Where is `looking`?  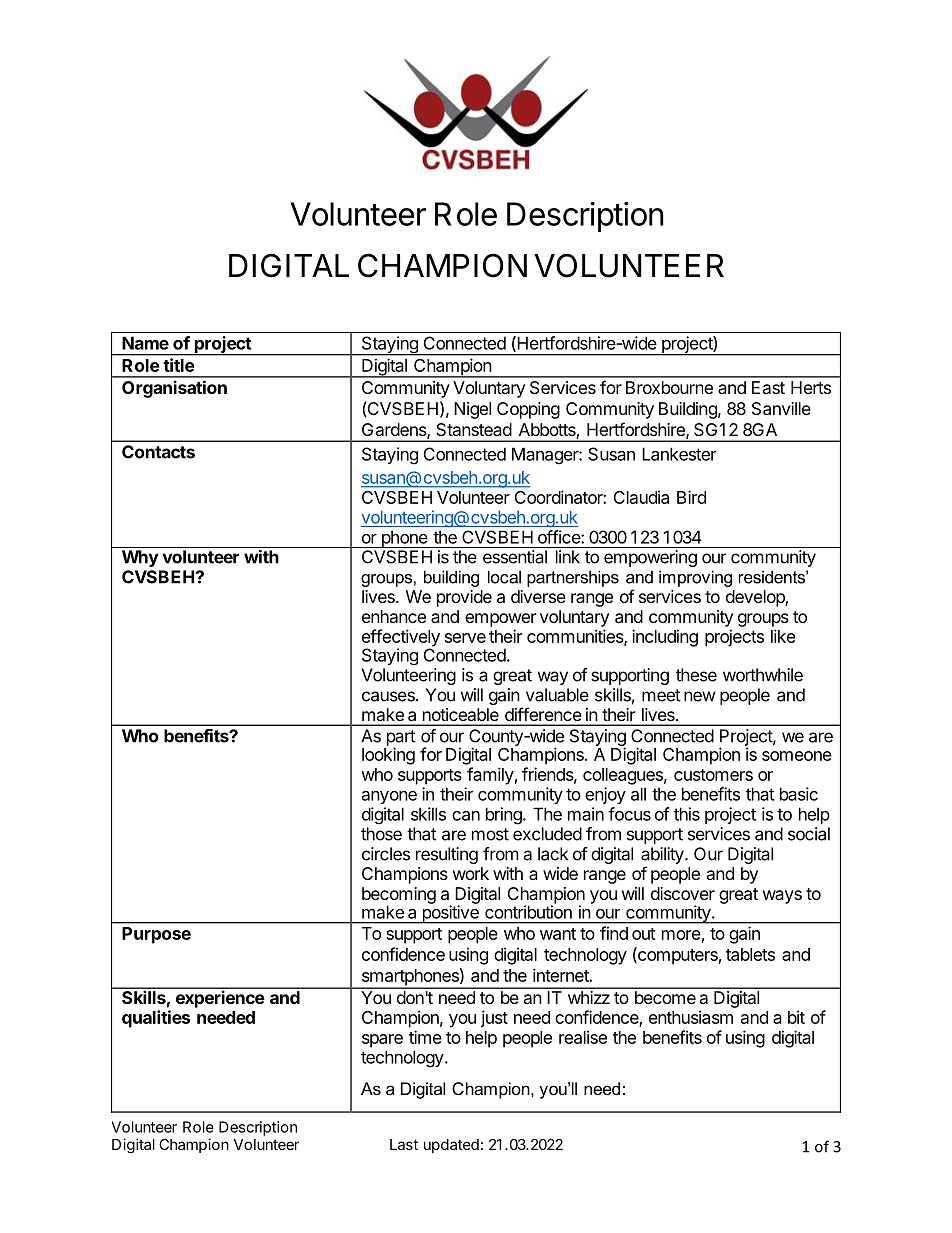
looking is located at coordinates (388, 756).
